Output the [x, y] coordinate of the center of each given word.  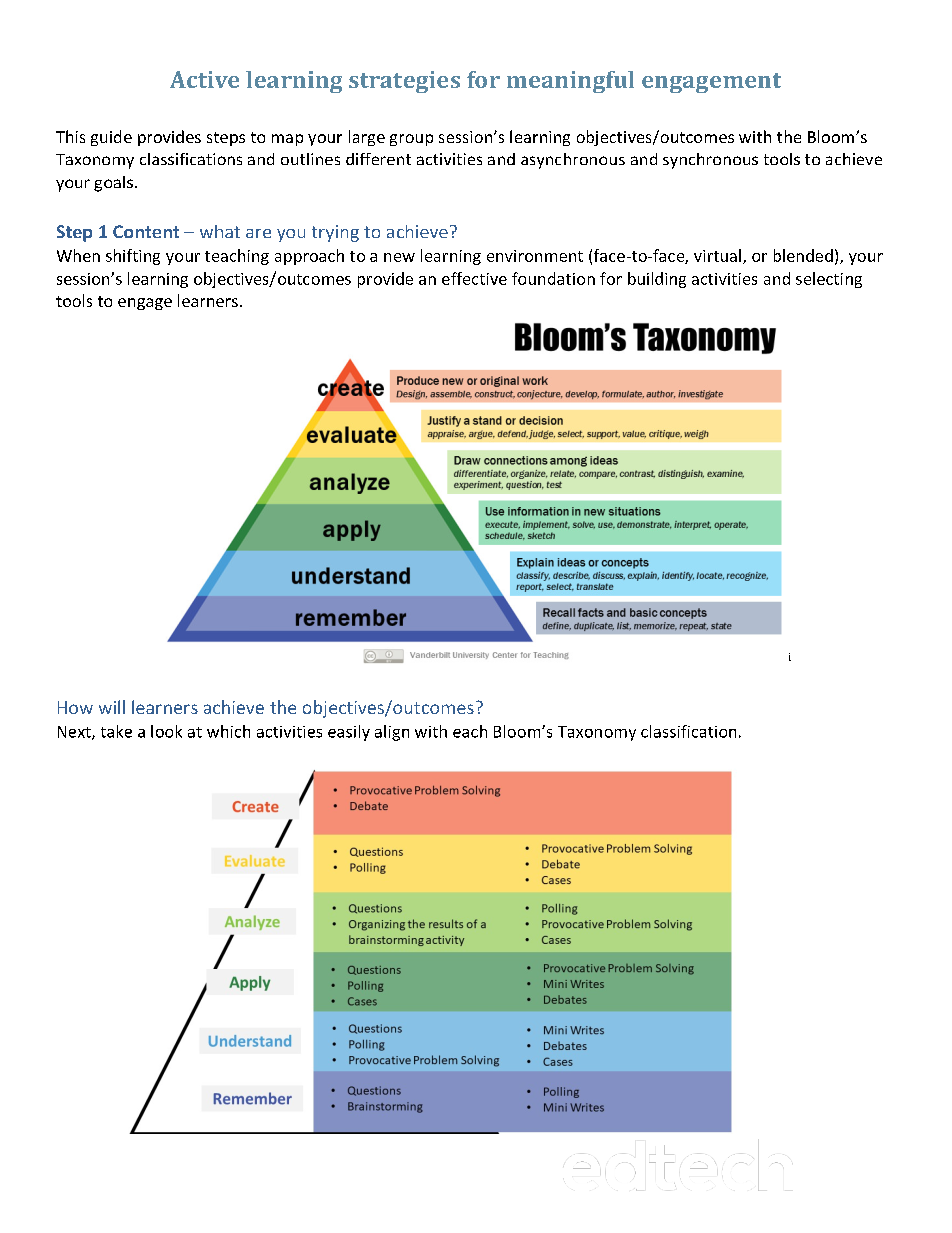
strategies [404, 82]
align [392, 733]
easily [349, 733]
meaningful [570, 82]
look [166, 731]
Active [204, 79]
